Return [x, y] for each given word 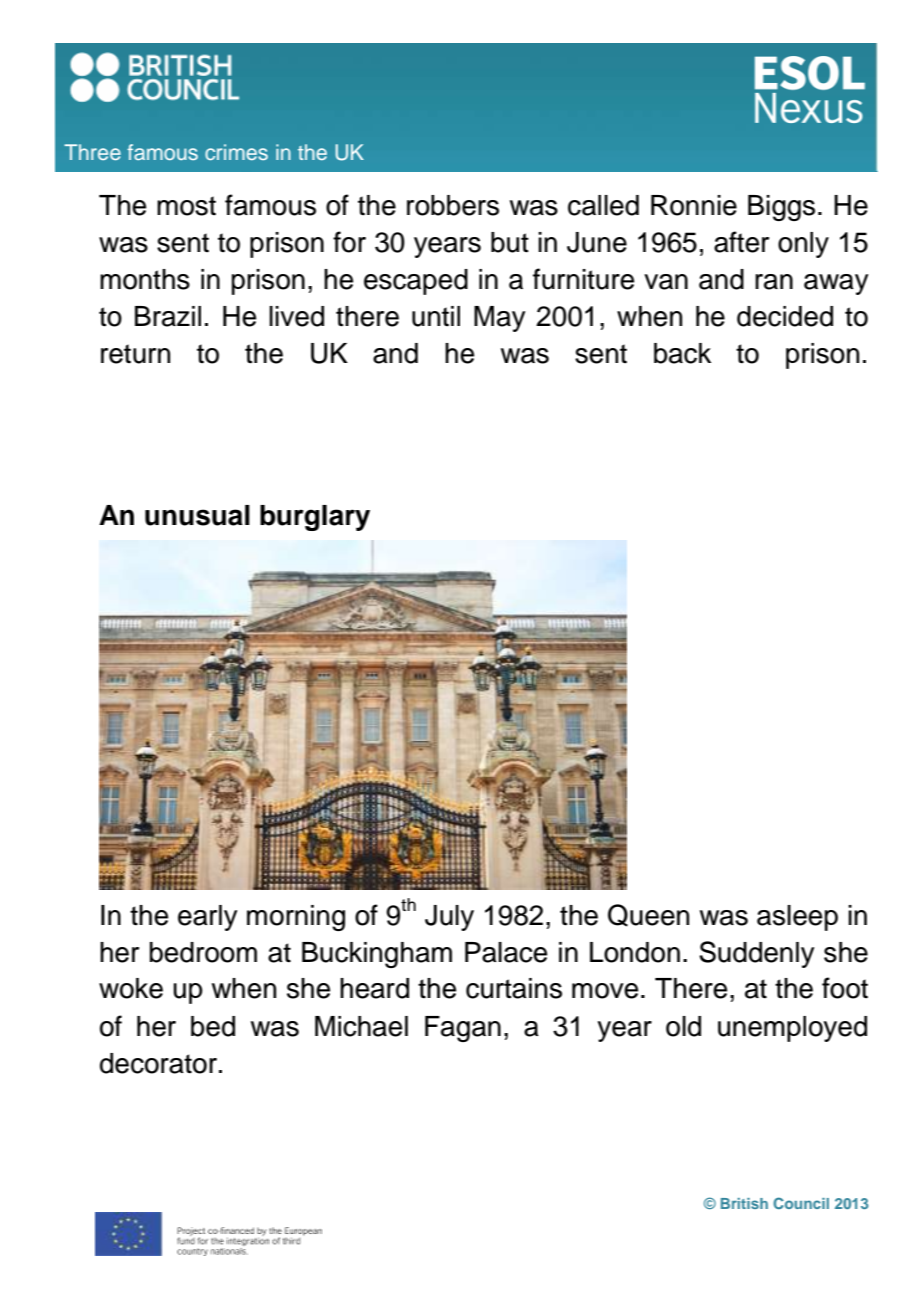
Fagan [463, 1029]
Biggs [781, 208]
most [186, 206]
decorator [158, 1063]
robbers [453, 205]
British [744, 1203]
